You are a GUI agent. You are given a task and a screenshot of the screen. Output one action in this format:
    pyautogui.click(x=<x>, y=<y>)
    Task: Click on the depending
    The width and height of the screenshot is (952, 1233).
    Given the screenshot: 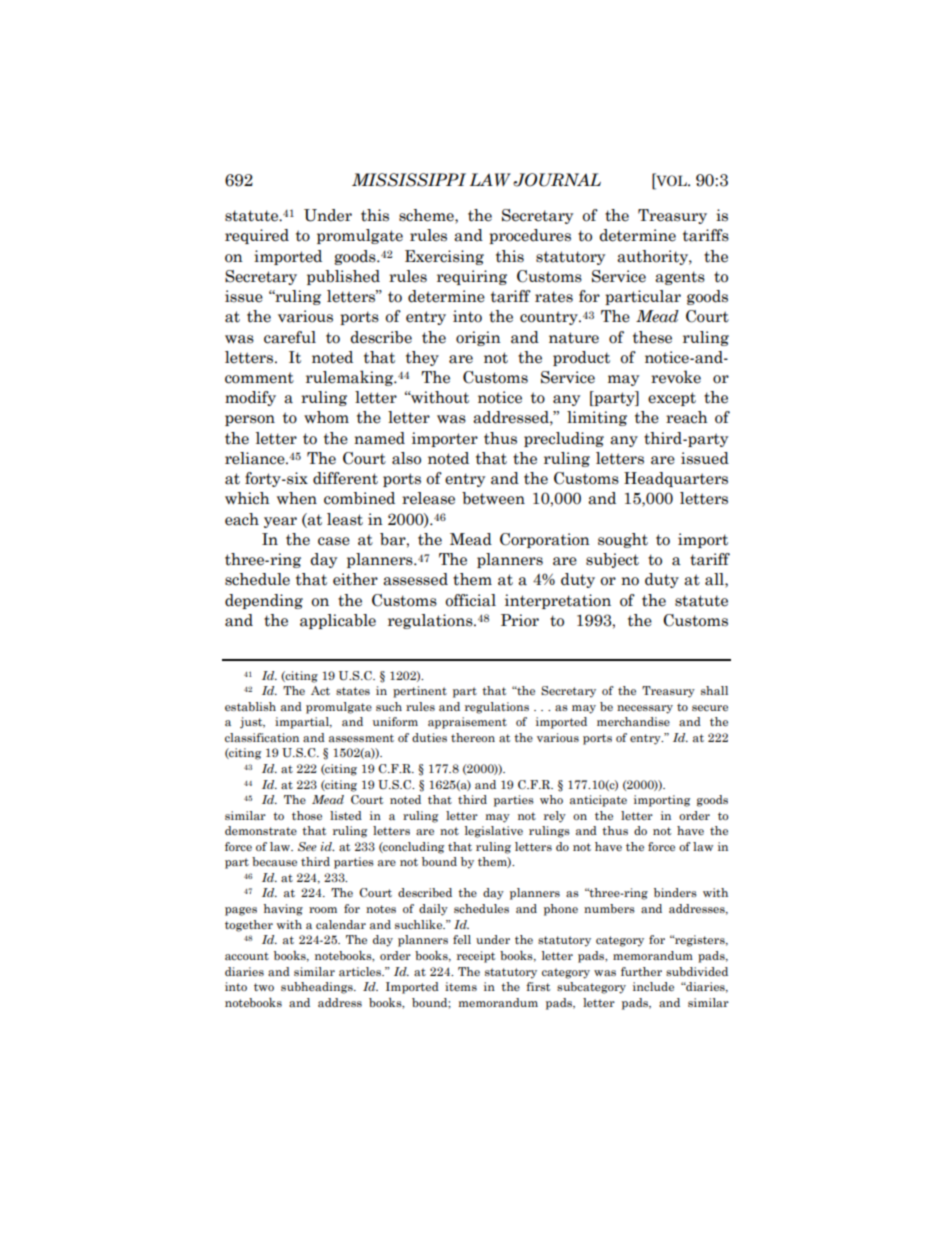 What is the action you would take?
    pyautogui.click(x=264, y=601)
